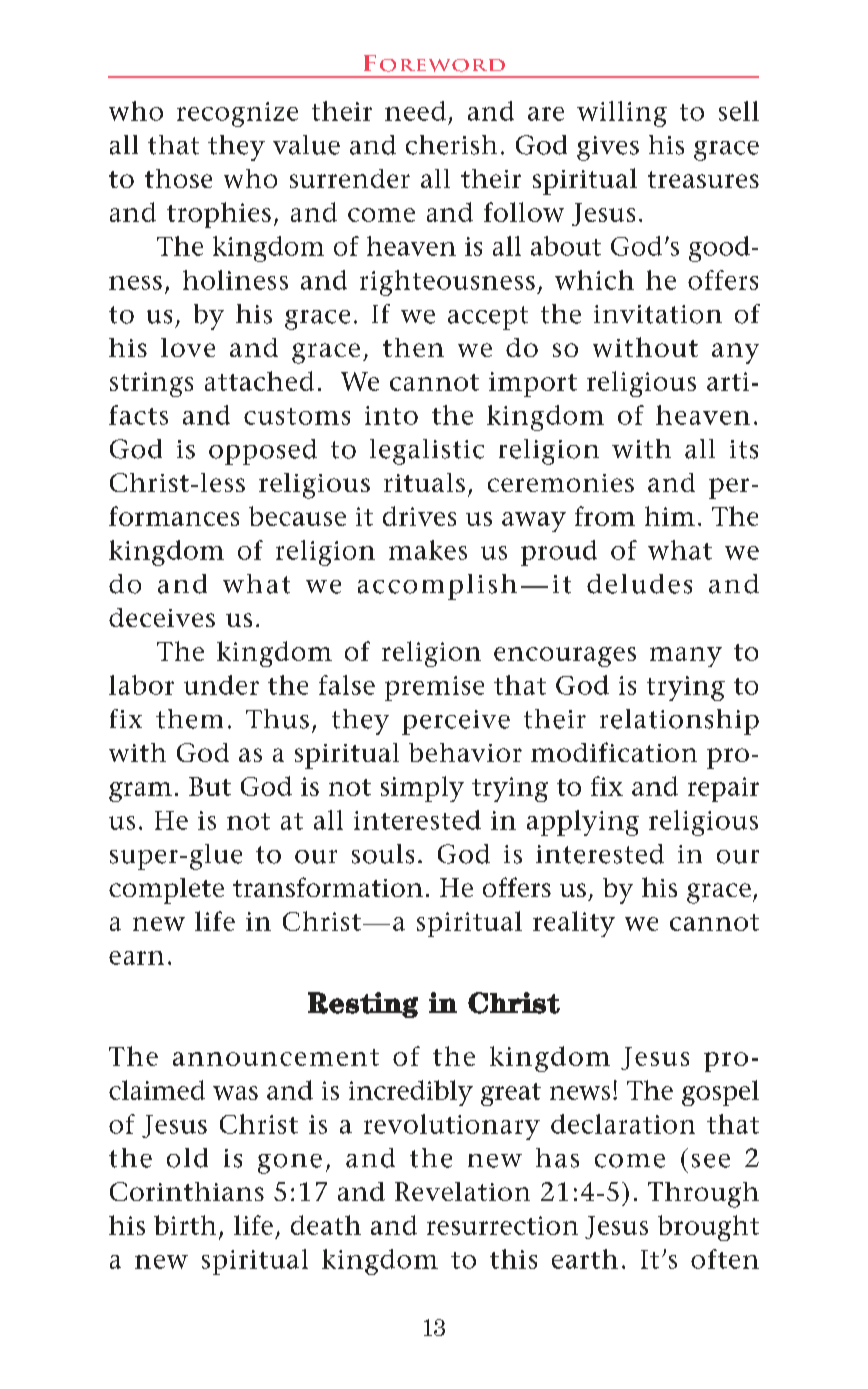 The height and width of the document is (1389, 868). I want to click on attached, so click(259, 381).
